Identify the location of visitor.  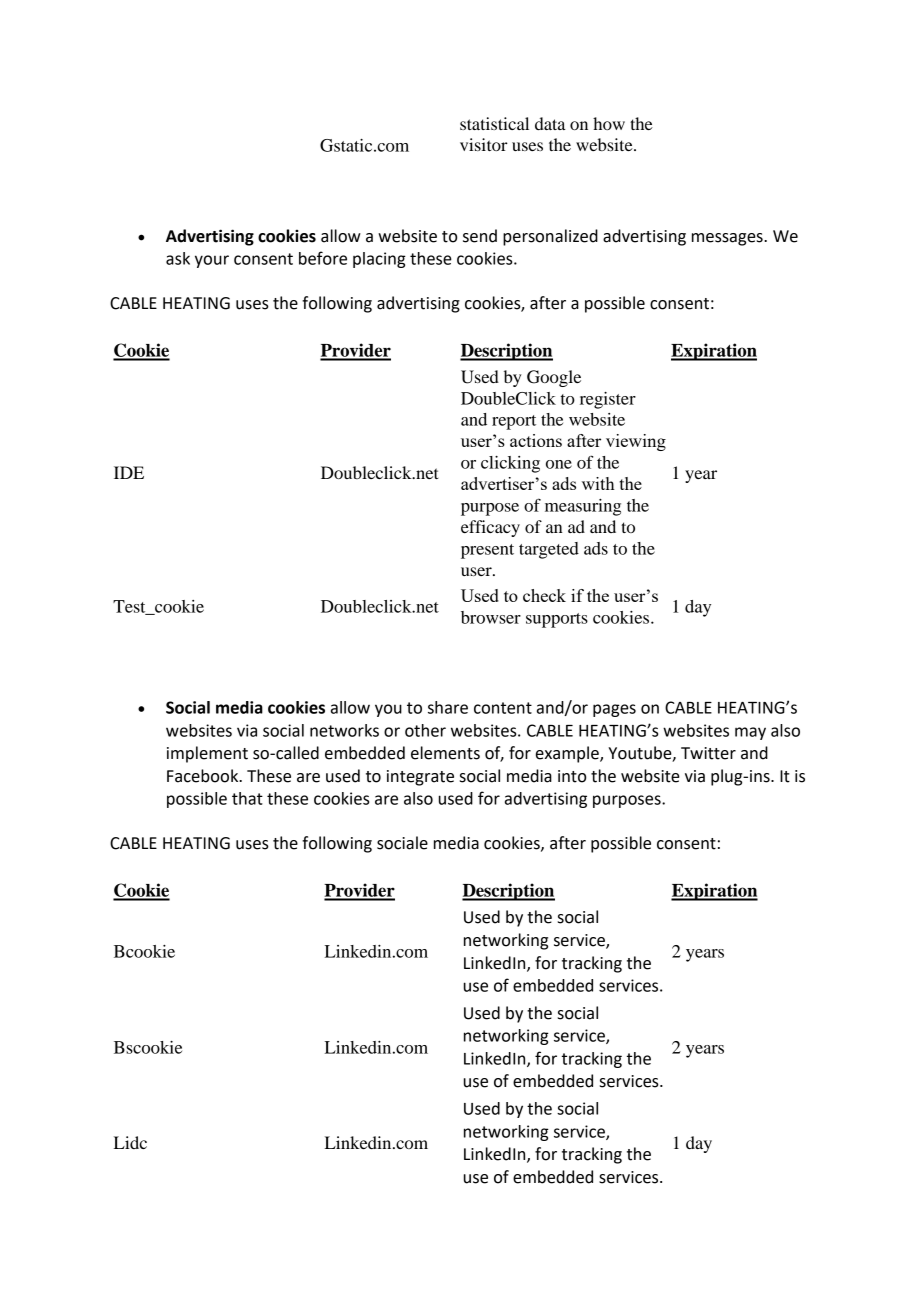
(484, 144).
